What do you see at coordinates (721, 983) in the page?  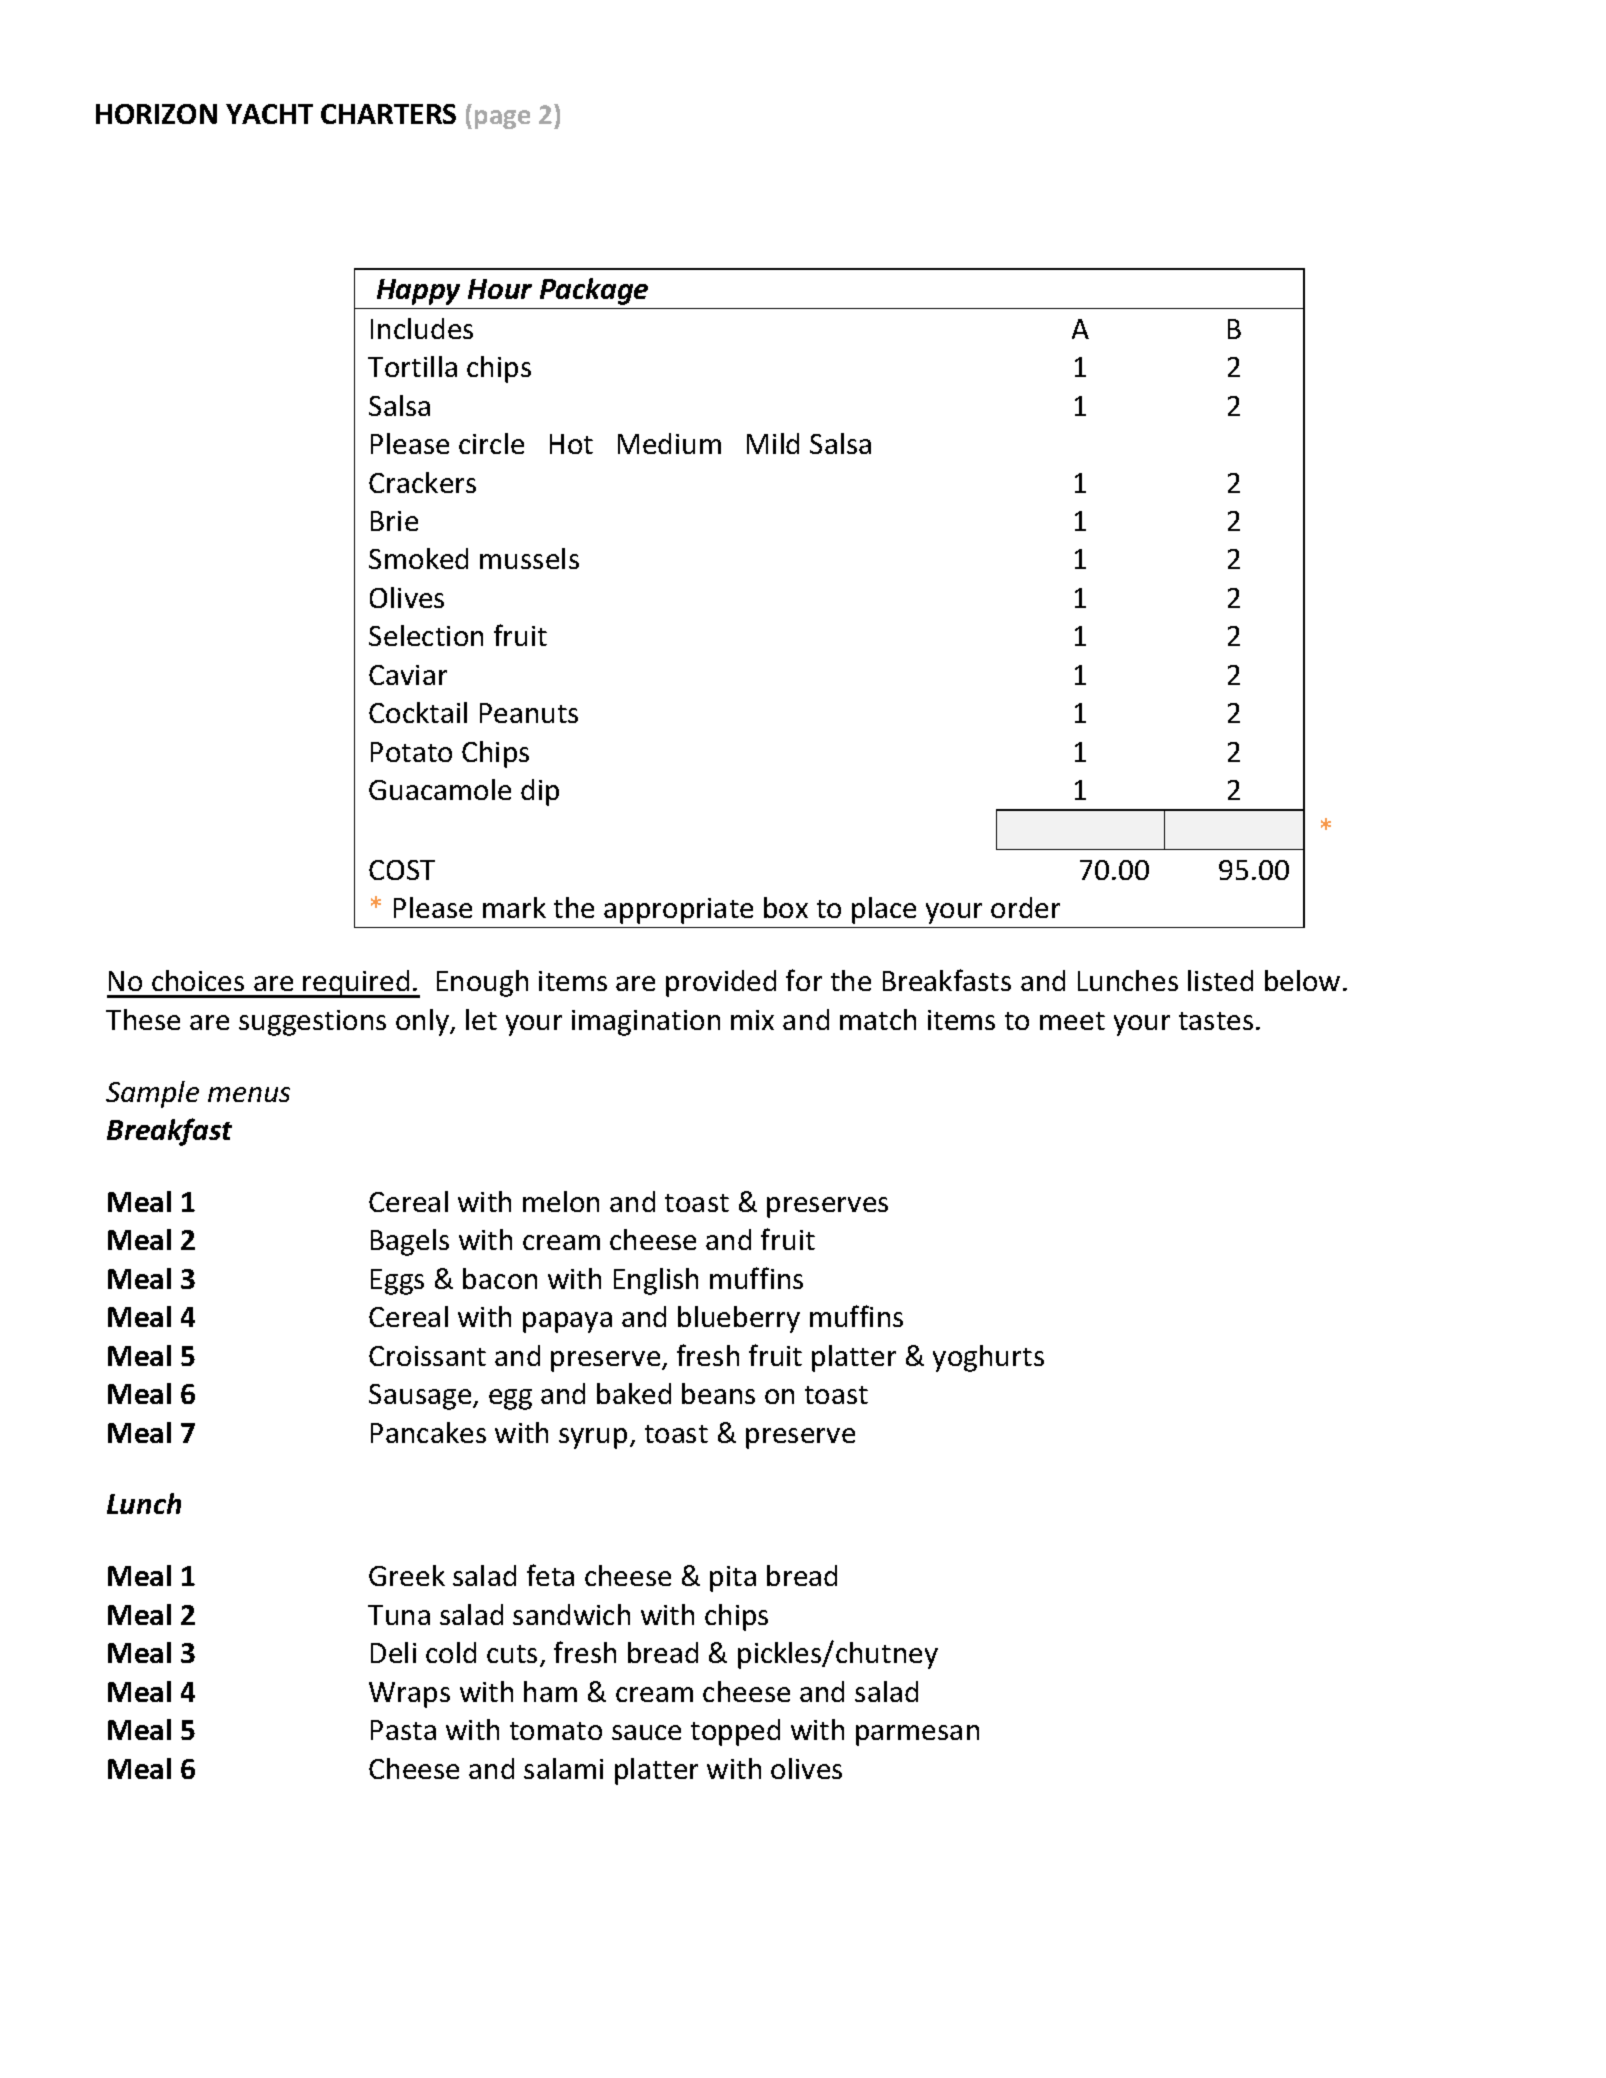 I see `provided` at bounding box center [721, 983].
